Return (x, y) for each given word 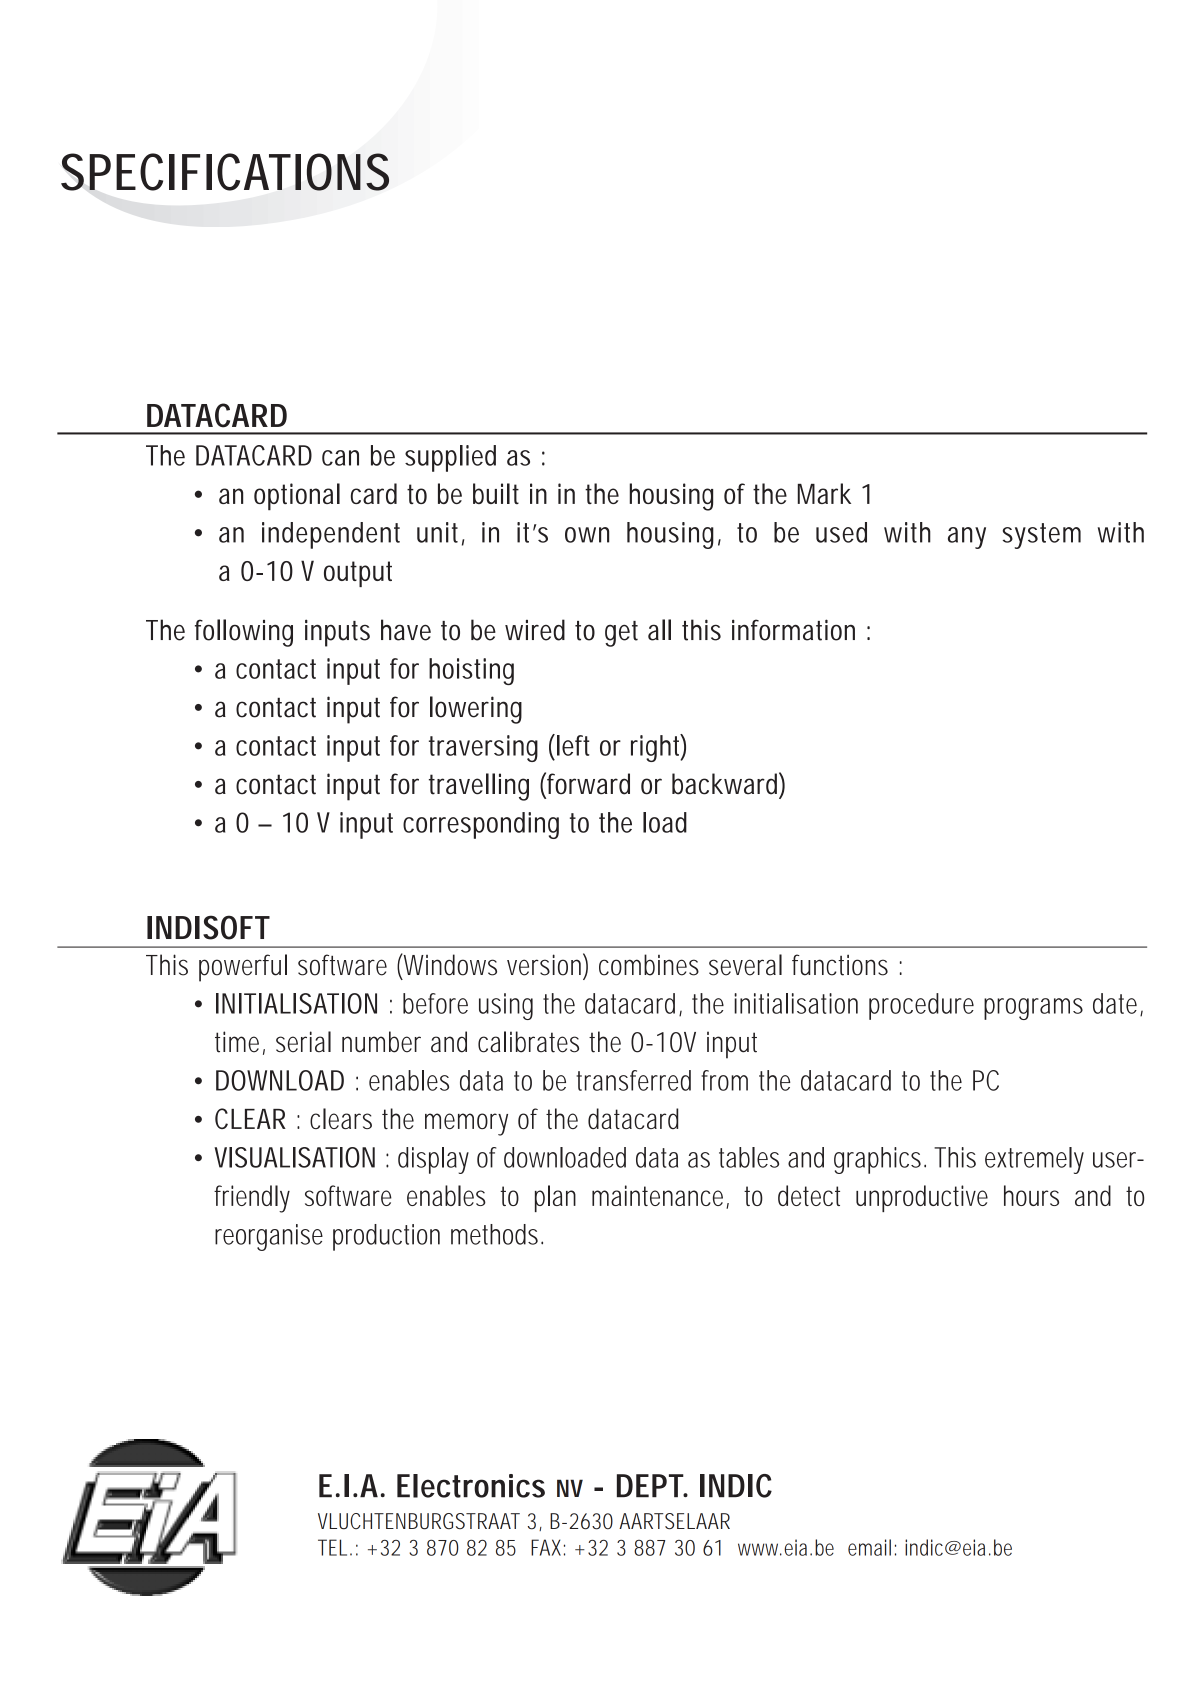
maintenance (660, 1197)
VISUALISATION (294, 1157)
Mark (824, 493)
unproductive (922, 1198)
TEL (335, 1547)
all (659, 630)
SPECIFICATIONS (225, 172)
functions (840, 965)
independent (331, 535)
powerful (243, 968)
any (967, 538)
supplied (450, 458)
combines (649, 965)
